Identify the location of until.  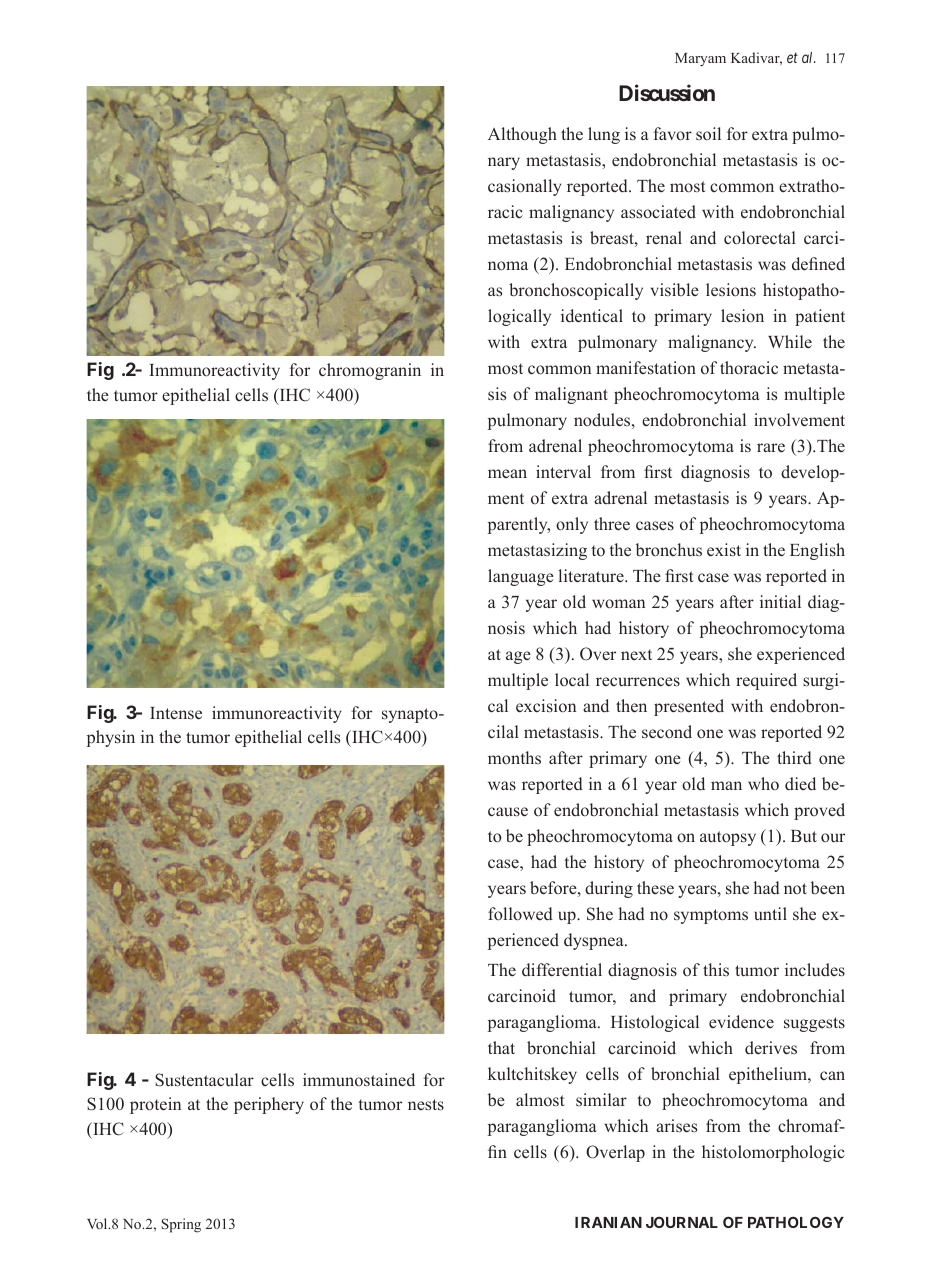
(770, 913).
